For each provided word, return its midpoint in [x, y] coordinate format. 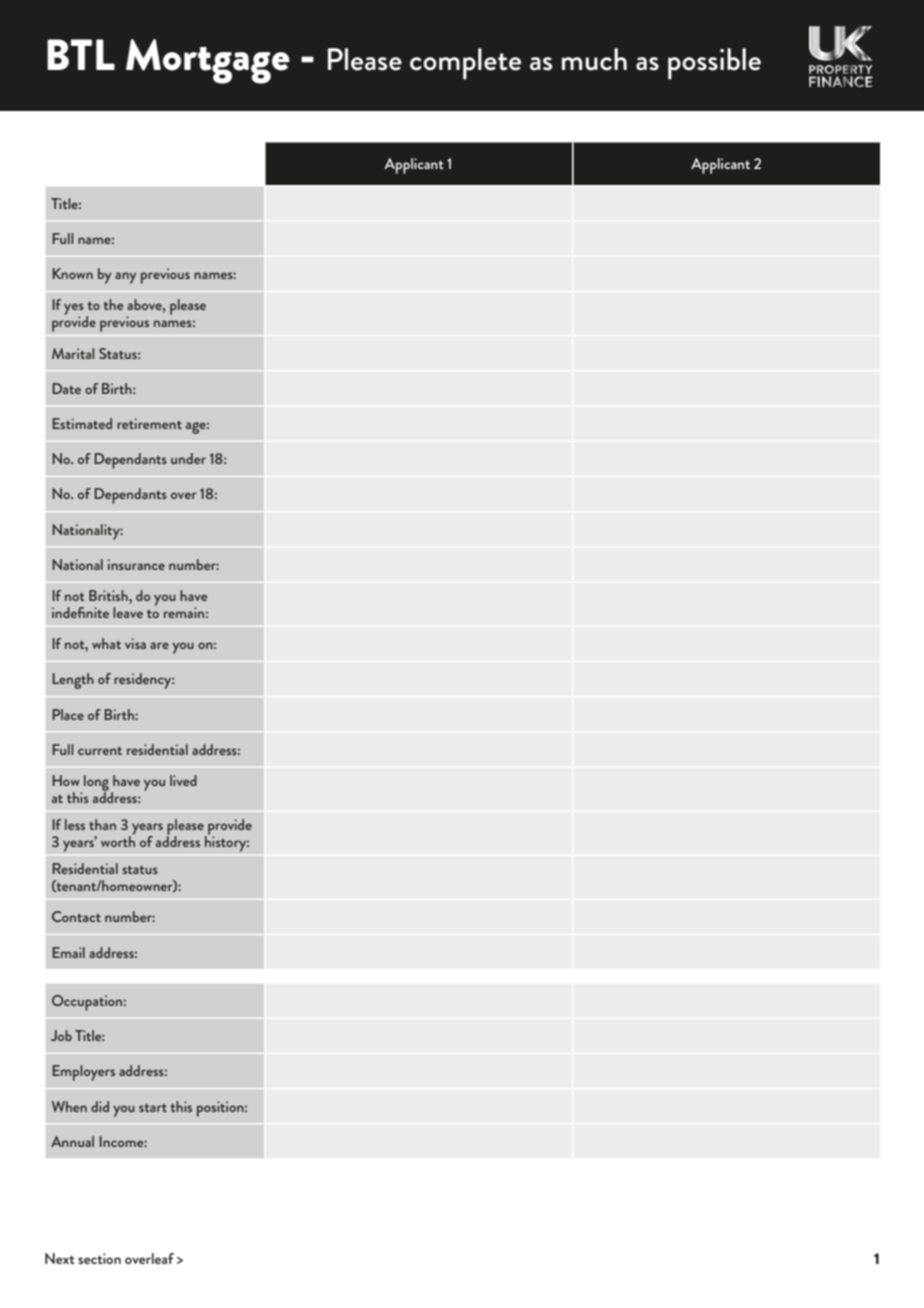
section [99, 1258]
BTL [81, 54]
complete [465, 64]
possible [714, 64]
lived [183, 780]
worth [118, 840]
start [153, 1108]
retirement [149, 423]
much [594, 59]
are [159, 645]
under [188, 458]
